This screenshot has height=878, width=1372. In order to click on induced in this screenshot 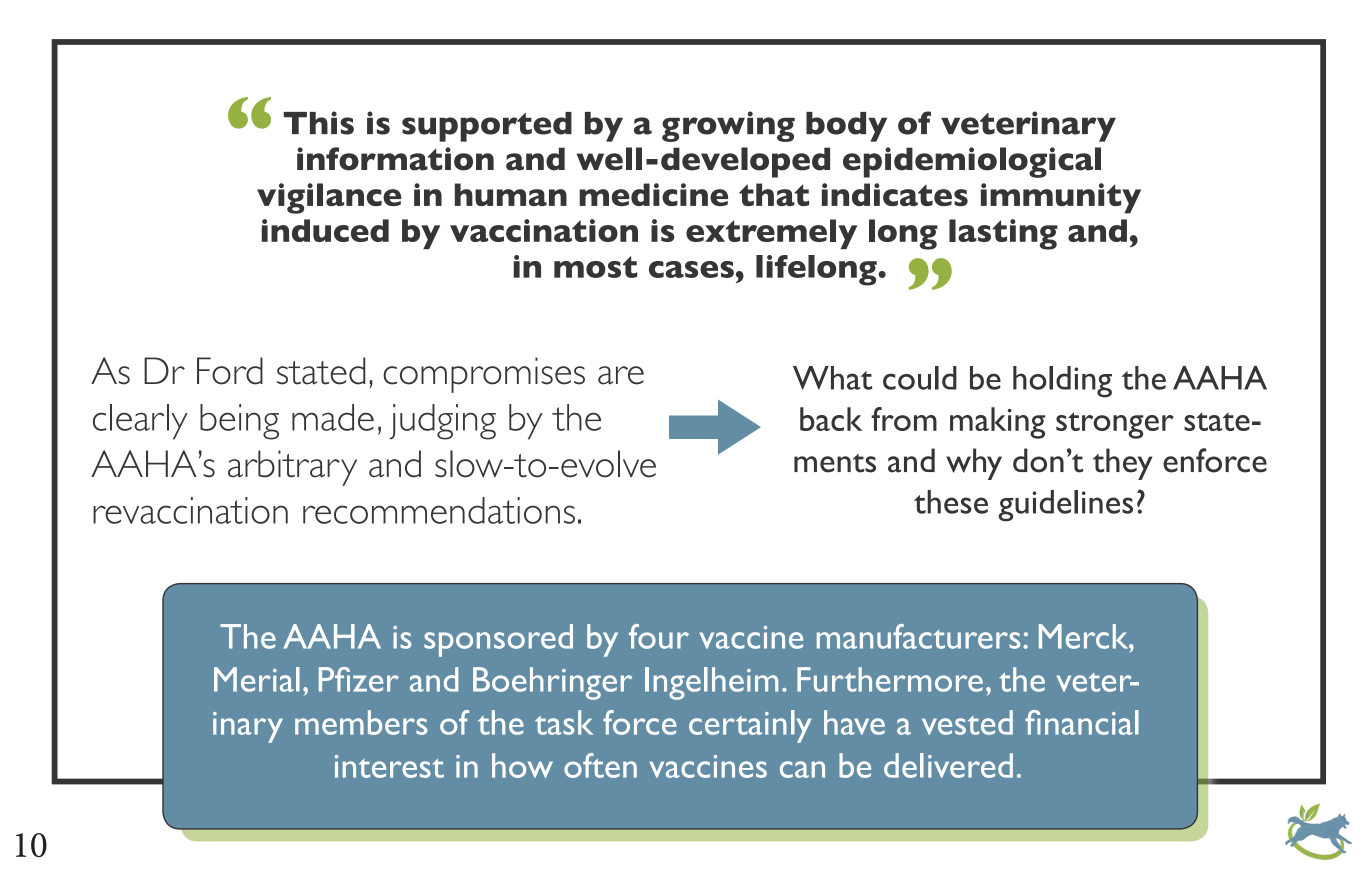, I will do `click(325, 230)`.
